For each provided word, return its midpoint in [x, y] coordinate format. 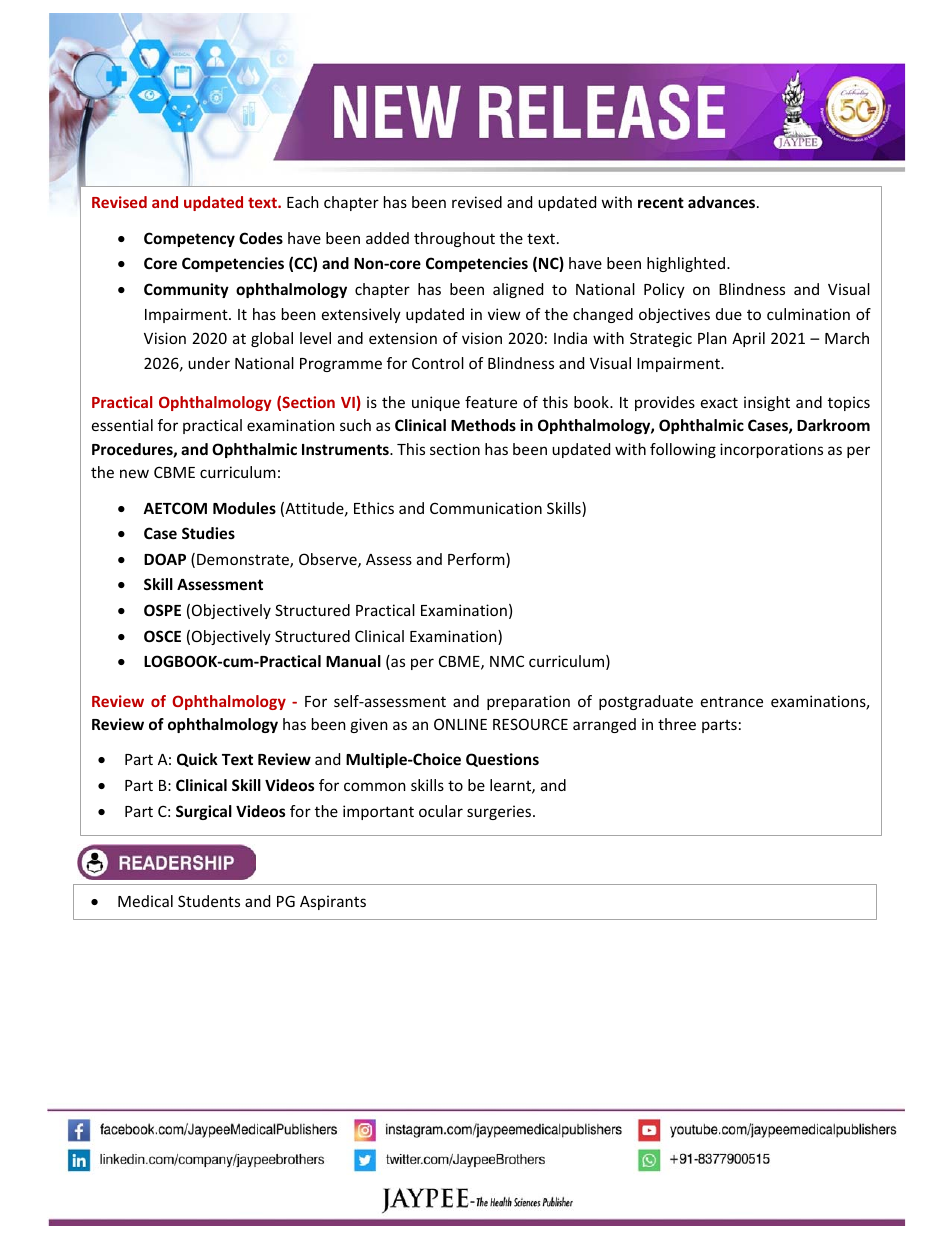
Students [209, 901]
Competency [189, 239]
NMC [507, 661]
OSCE [162, 636]
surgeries [500, 812]
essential [122, 425]
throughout [454, 239]
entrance [732, 701]
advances [723, 202]
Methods [483, 425]
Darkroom [833, 425]
